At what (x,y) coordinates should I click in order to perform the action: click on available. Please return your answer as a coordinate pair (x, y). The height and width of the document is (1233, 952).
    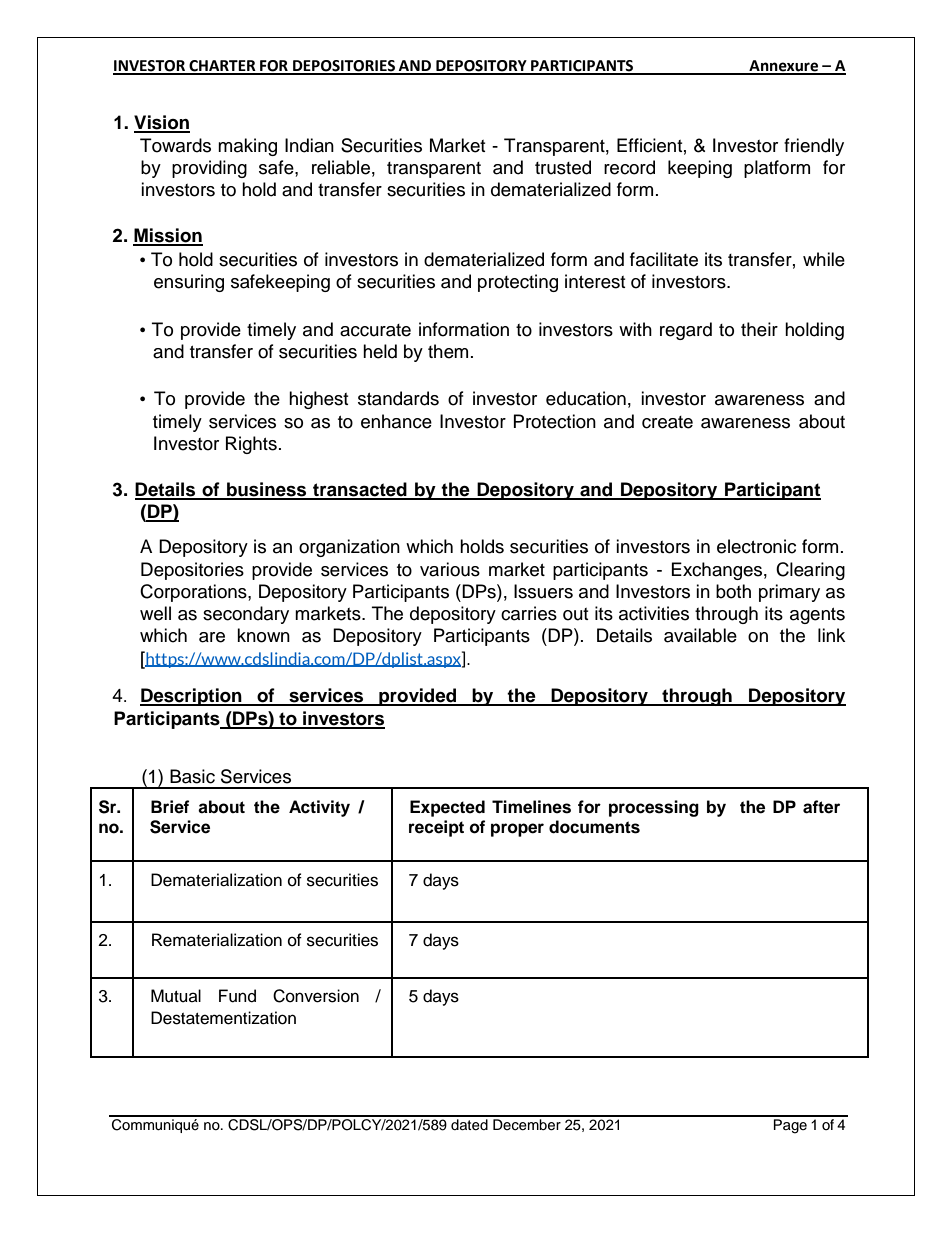
    Looking at the image, I should click on (700, 635).
